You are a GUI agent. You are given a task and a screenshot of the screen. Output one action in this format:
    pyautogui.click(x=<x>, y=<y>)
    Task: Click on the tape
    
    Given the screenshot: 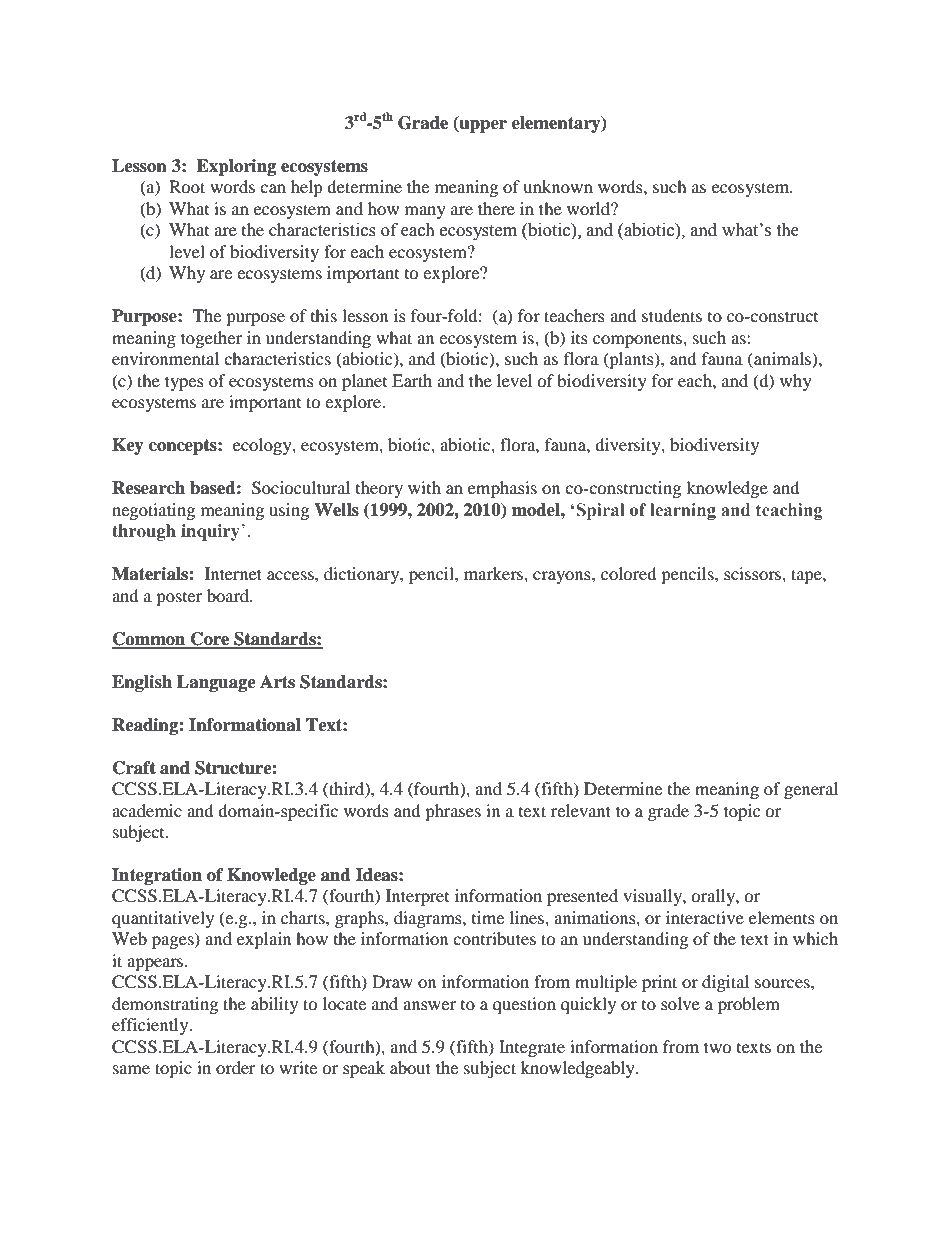 What is the action you would take?
    pyautogui.click(x=807, y=576)
